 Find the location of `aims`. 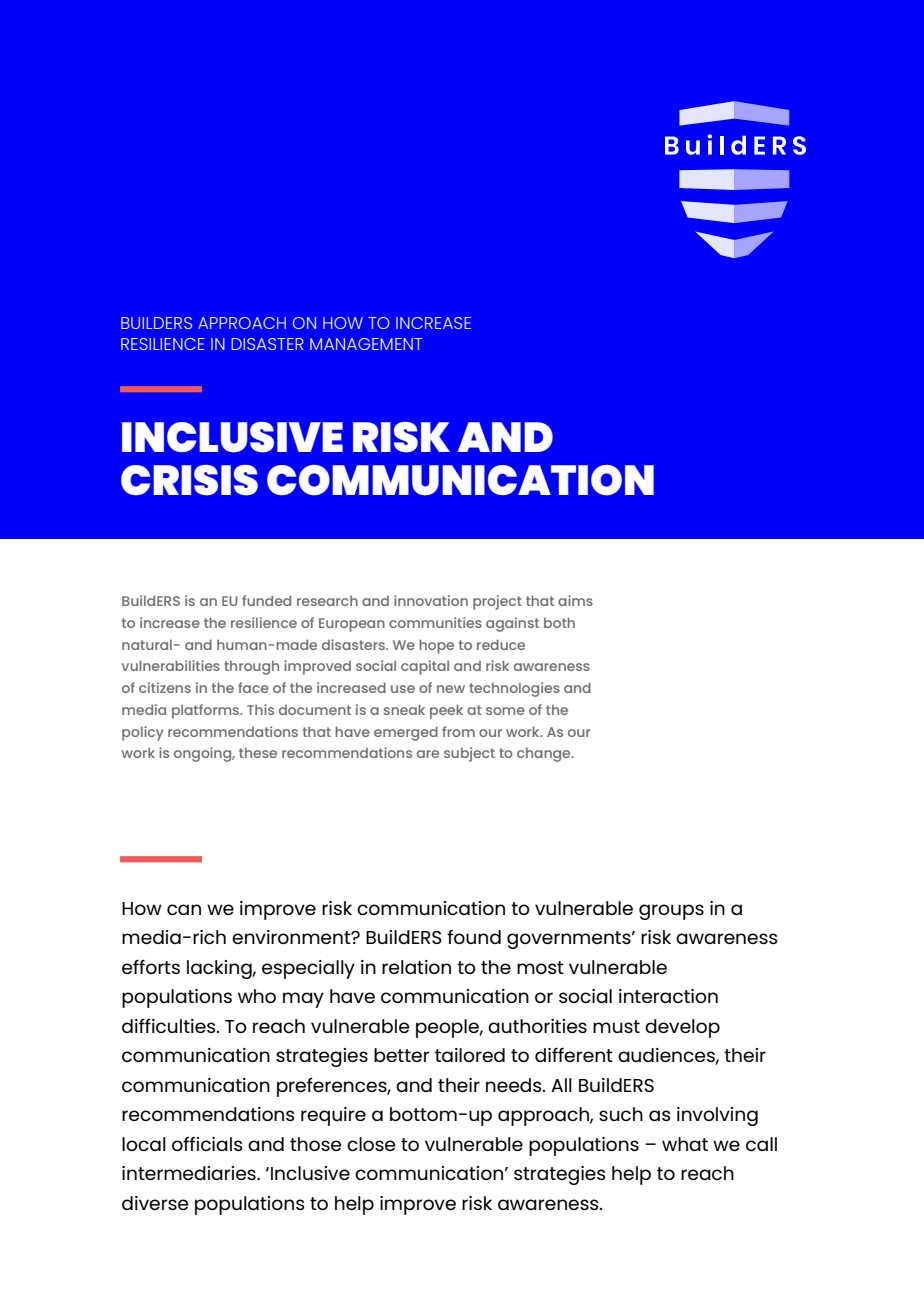

aims is located at coordinates (575, 600).
